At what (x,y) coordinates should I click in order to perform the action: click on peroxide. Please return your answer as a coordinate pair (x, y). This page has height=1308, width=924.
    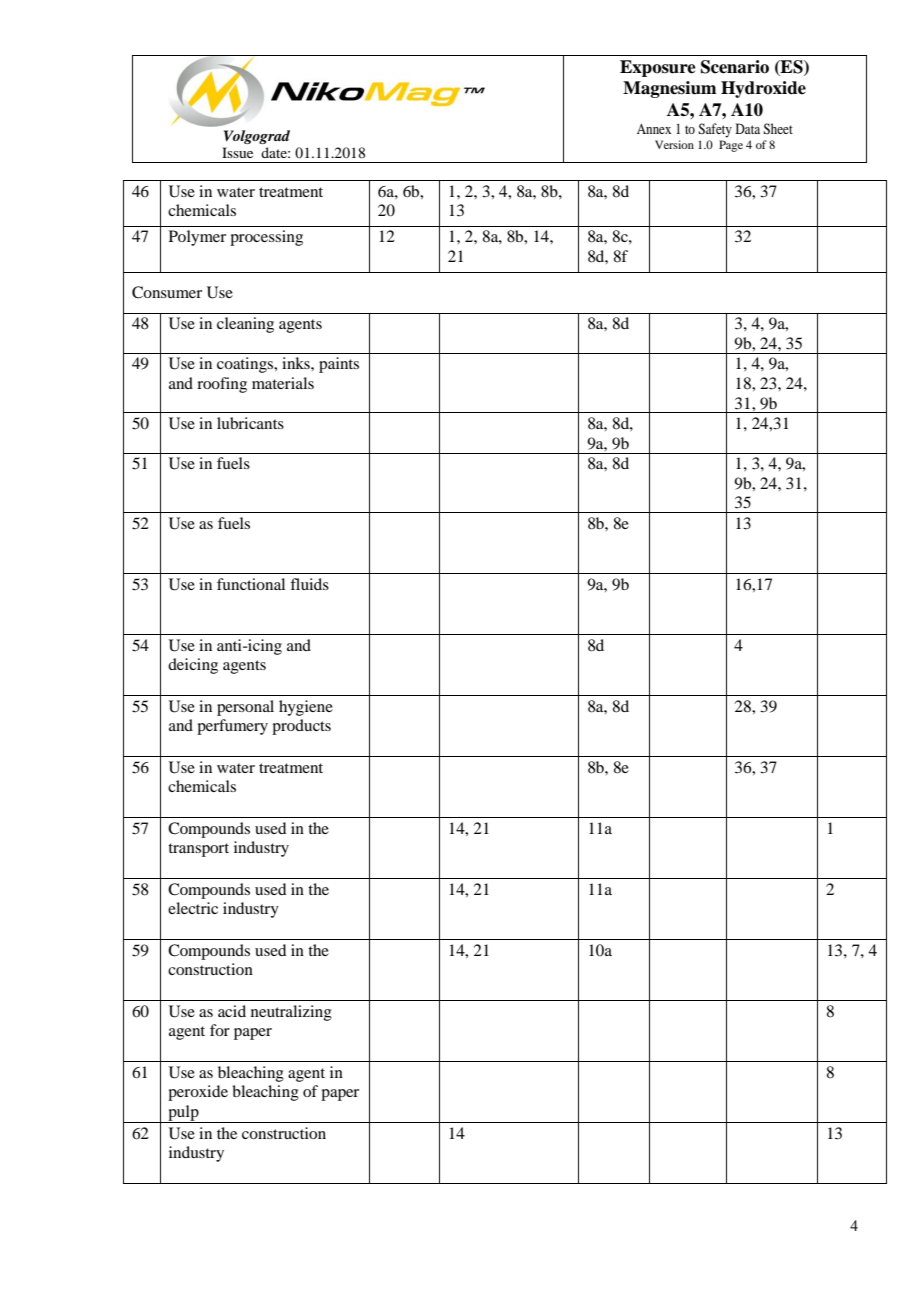
    Looking at the image, I should click on (198, 1093).
